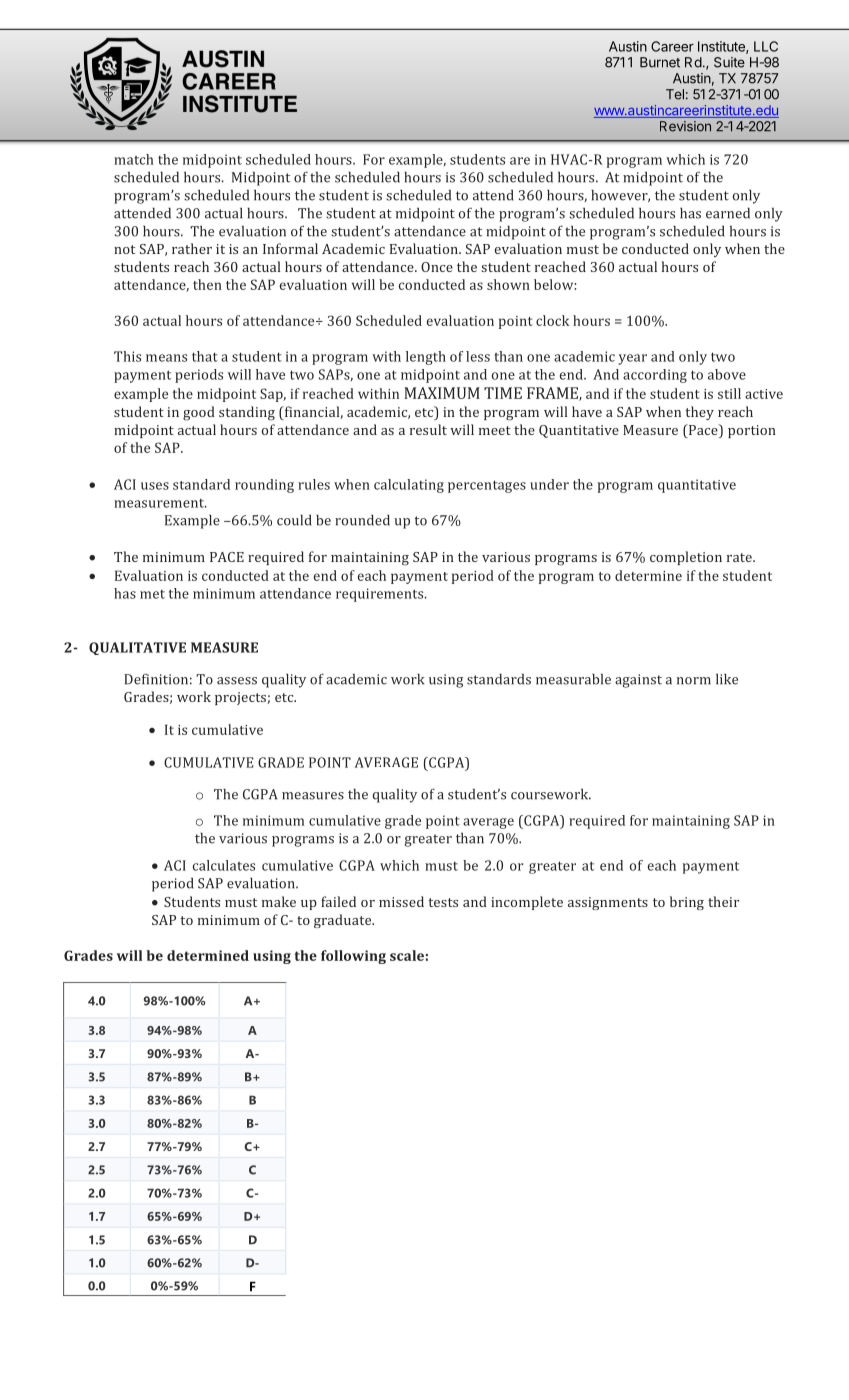 The width and height of the document is (849, 1400). What do you see at coordinates (426, 358) in the document?
I see `length` at bounding box center [426, 358].
